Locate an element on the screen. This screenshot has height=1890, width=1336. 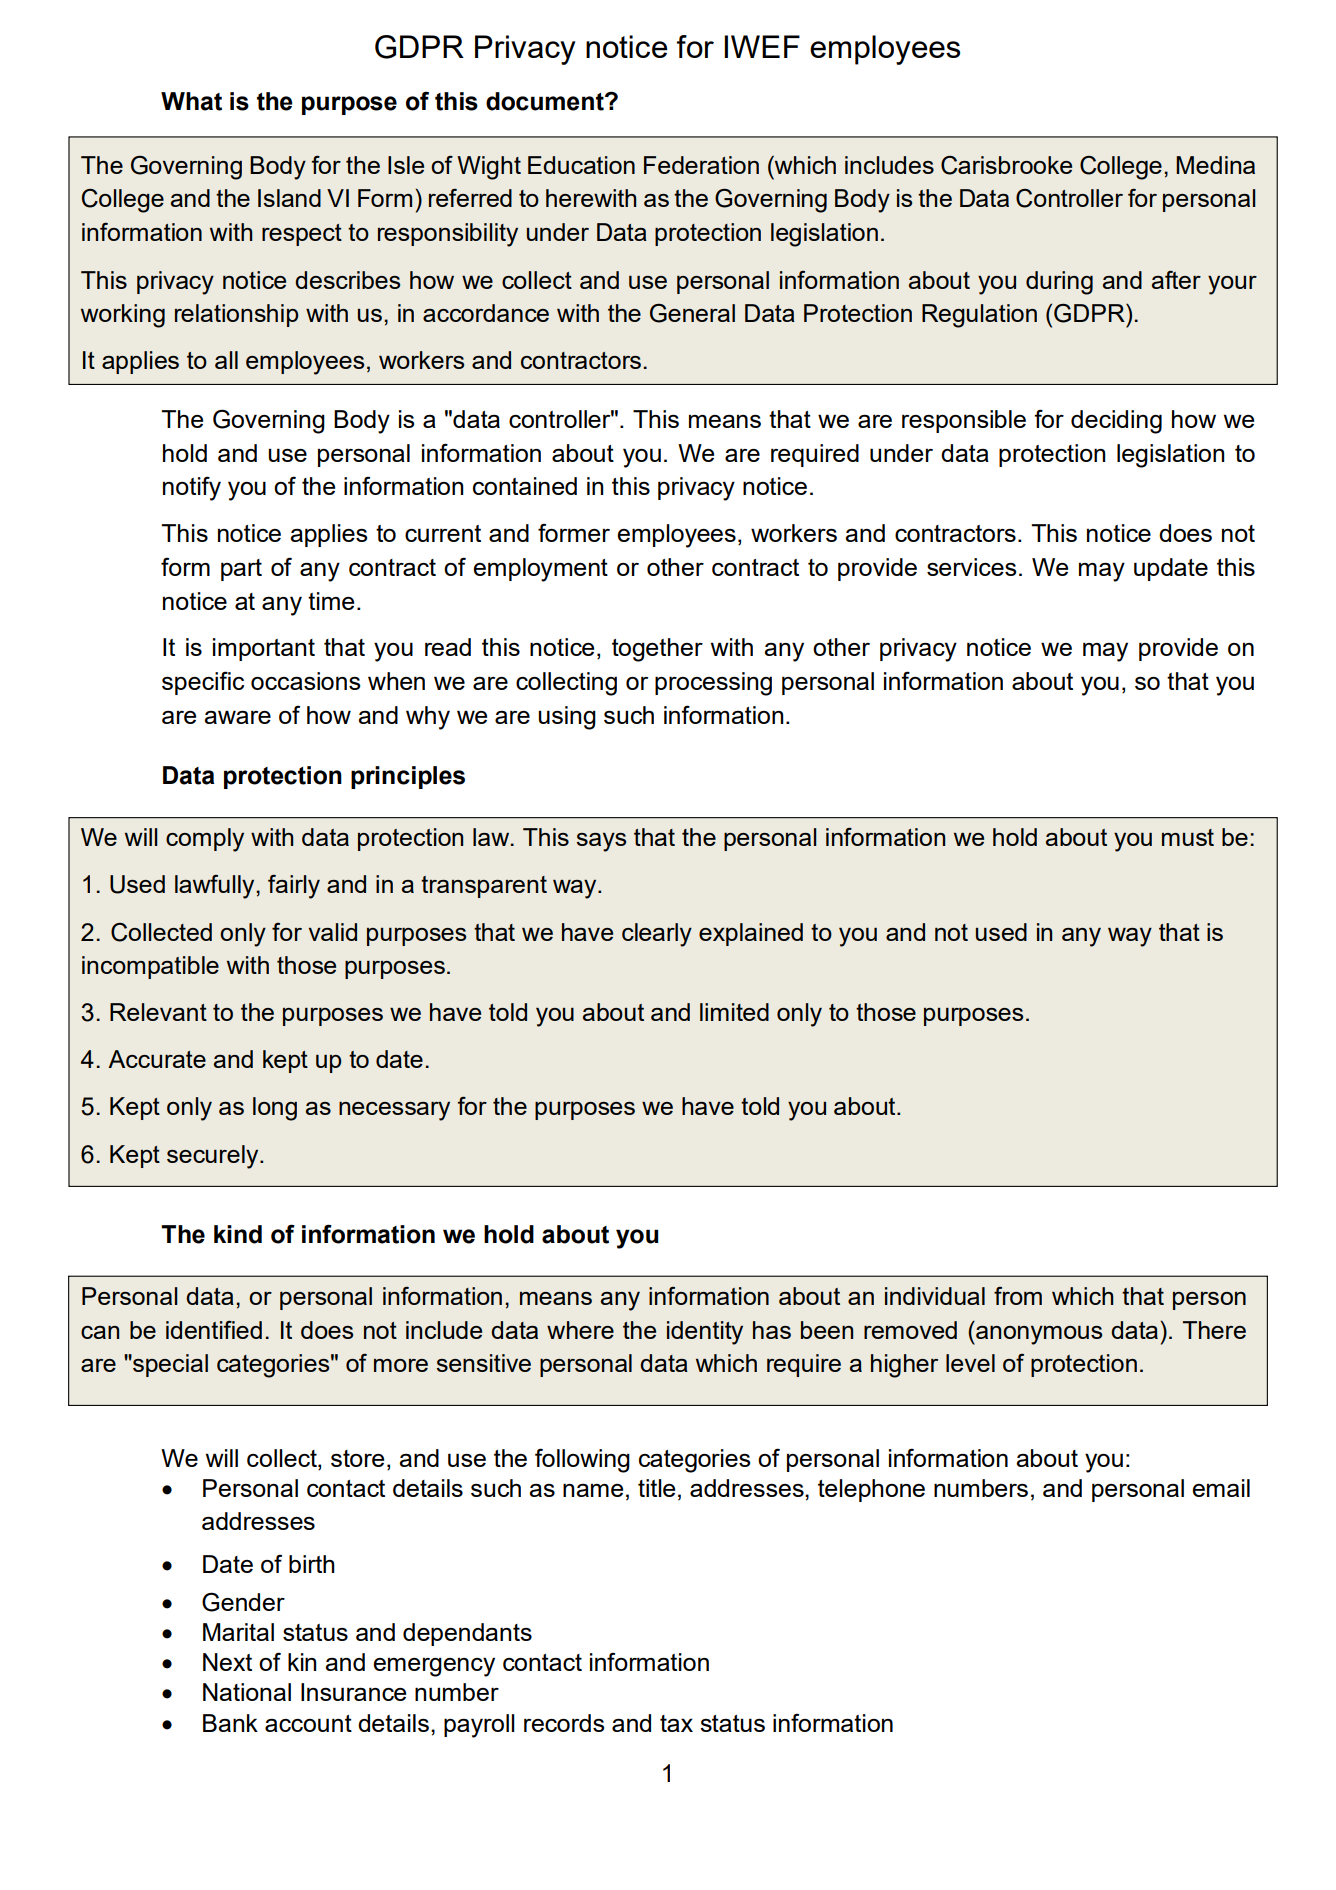
What is located at coordinates (191, 101).
